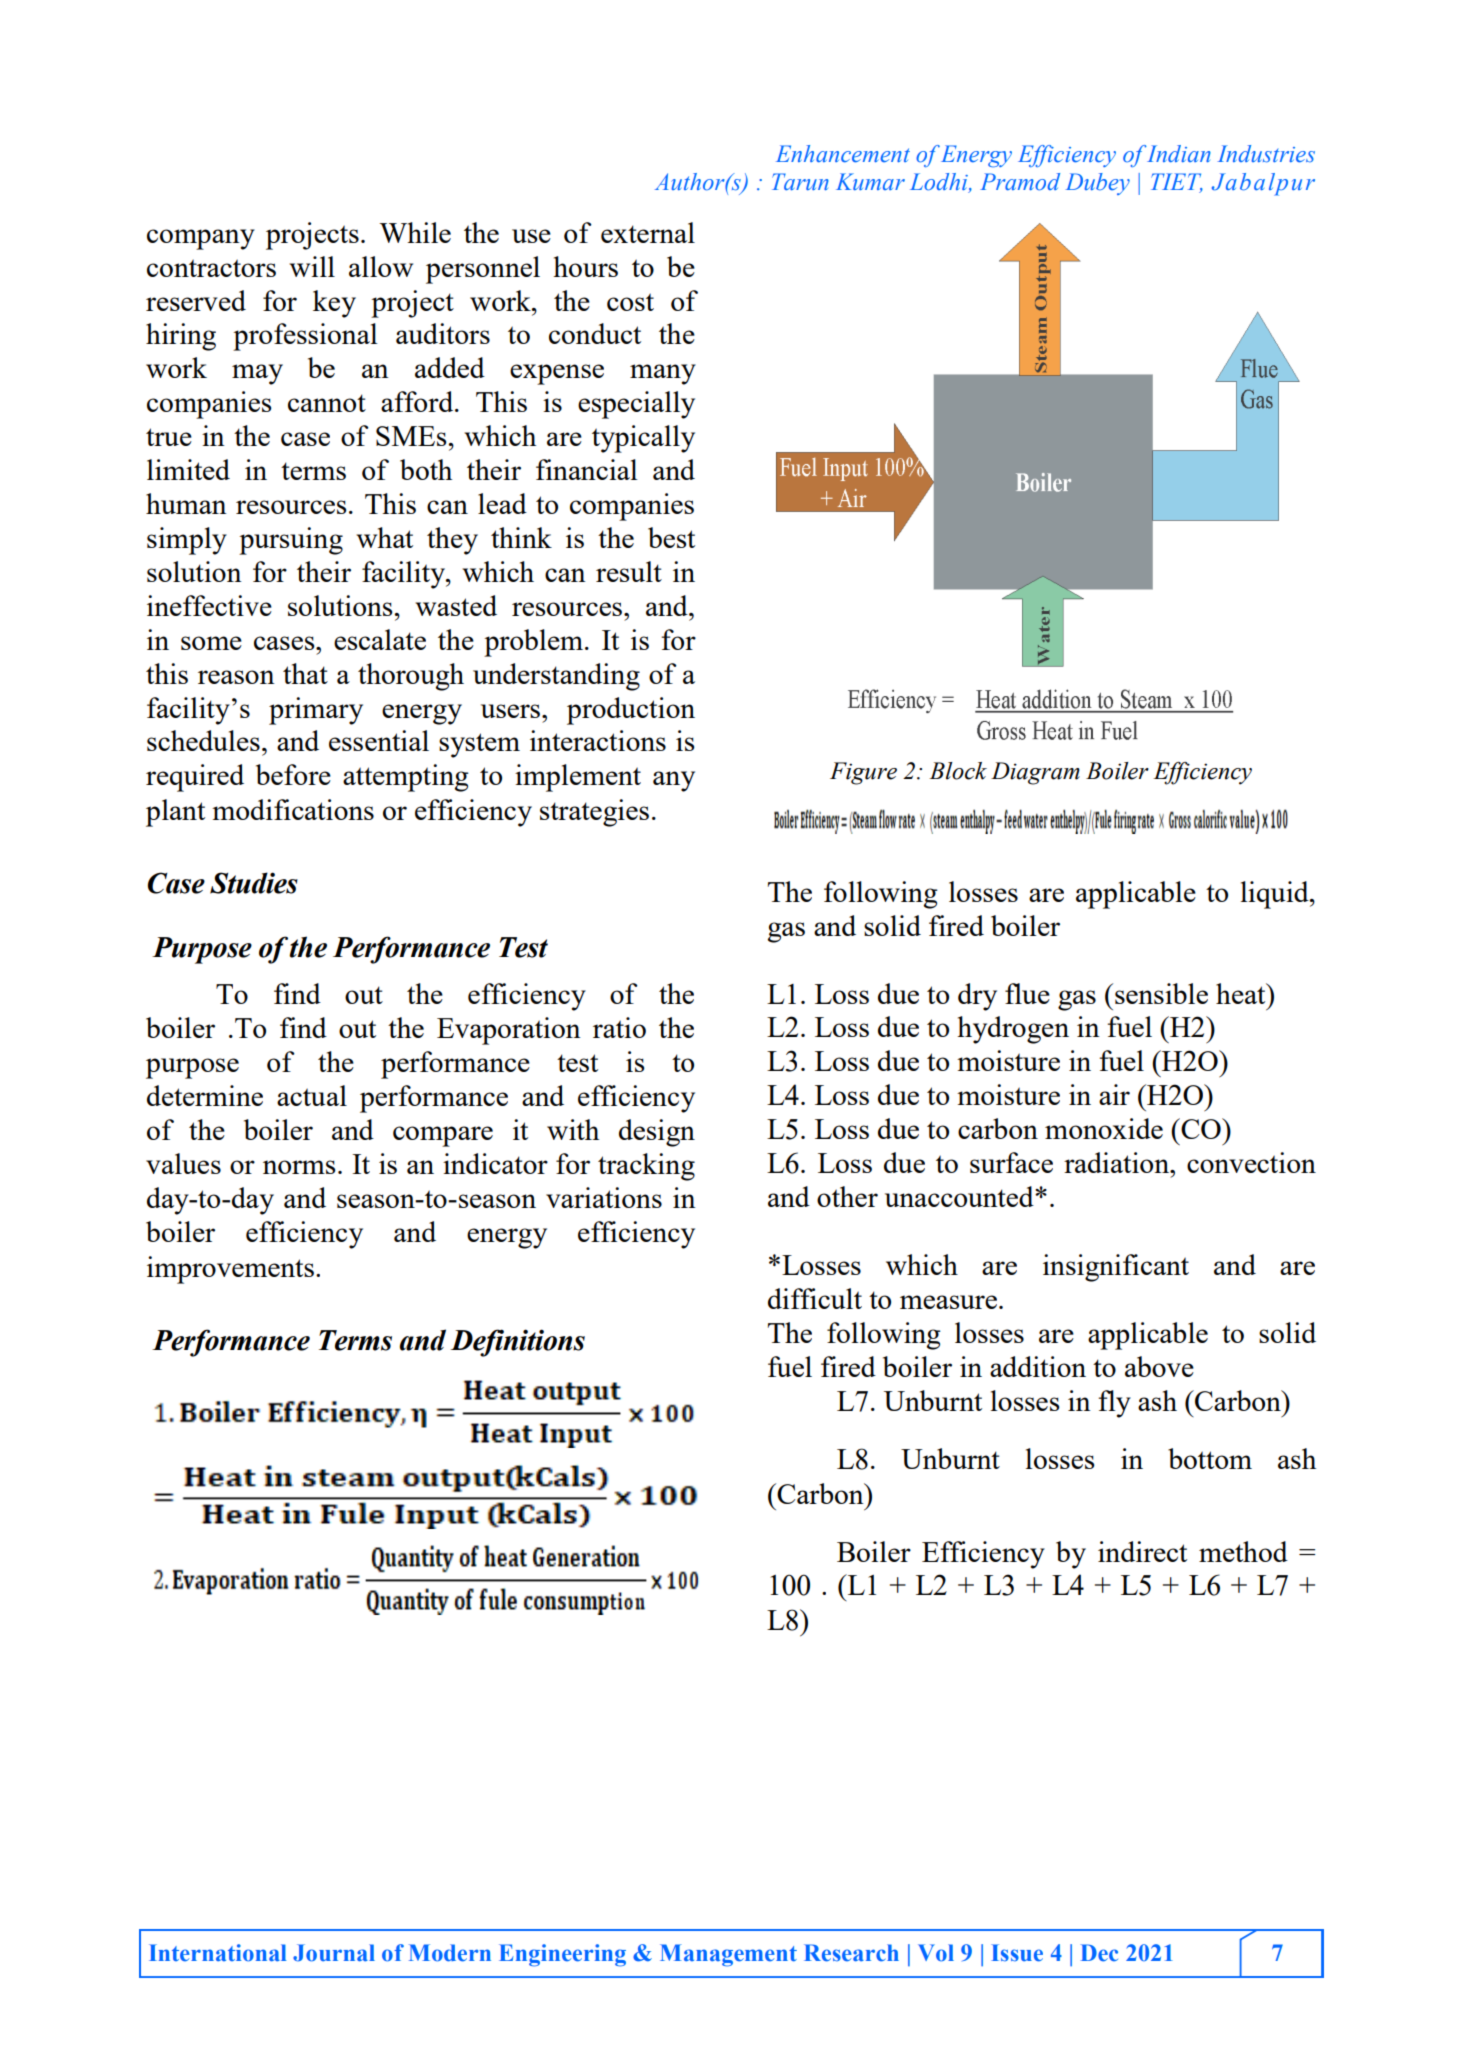  Describe the element at coordinates (1178, 153) in the screenshot. I see `Indian` at that location.
